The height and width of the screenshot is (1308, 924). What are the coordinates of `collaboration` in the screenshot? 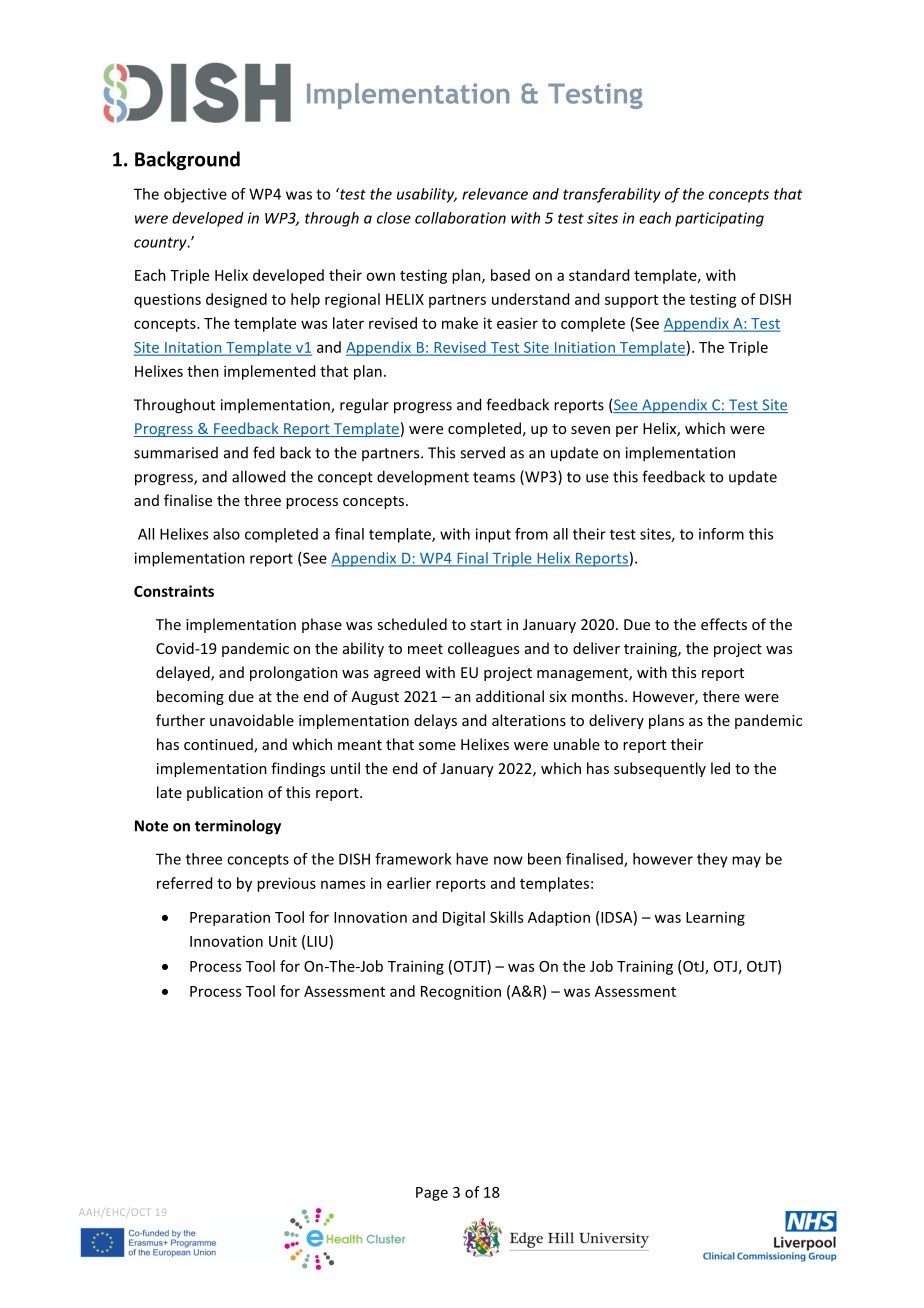 It's located at (460, 218).
